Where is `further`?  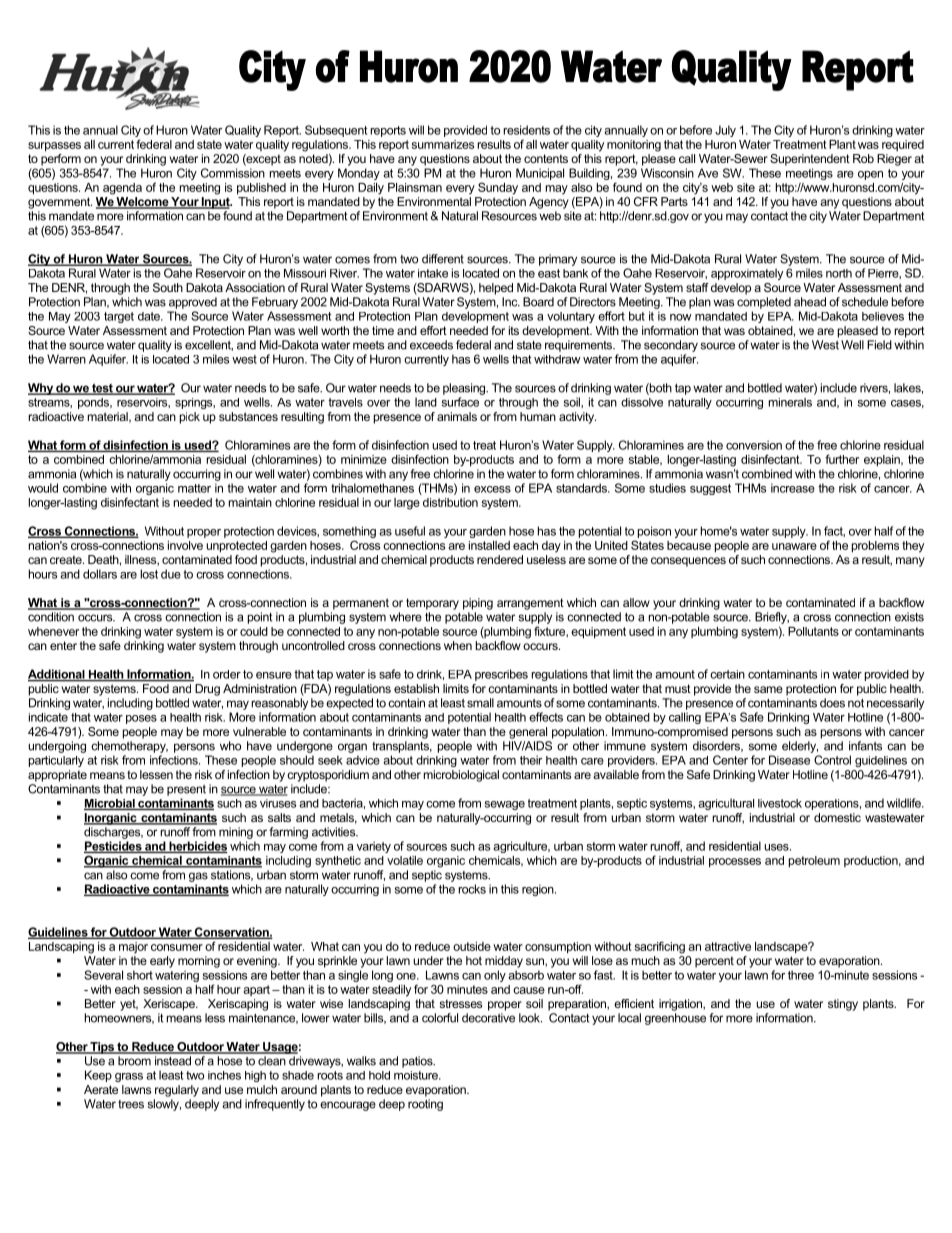
further is located at coordinates (842, 459).
